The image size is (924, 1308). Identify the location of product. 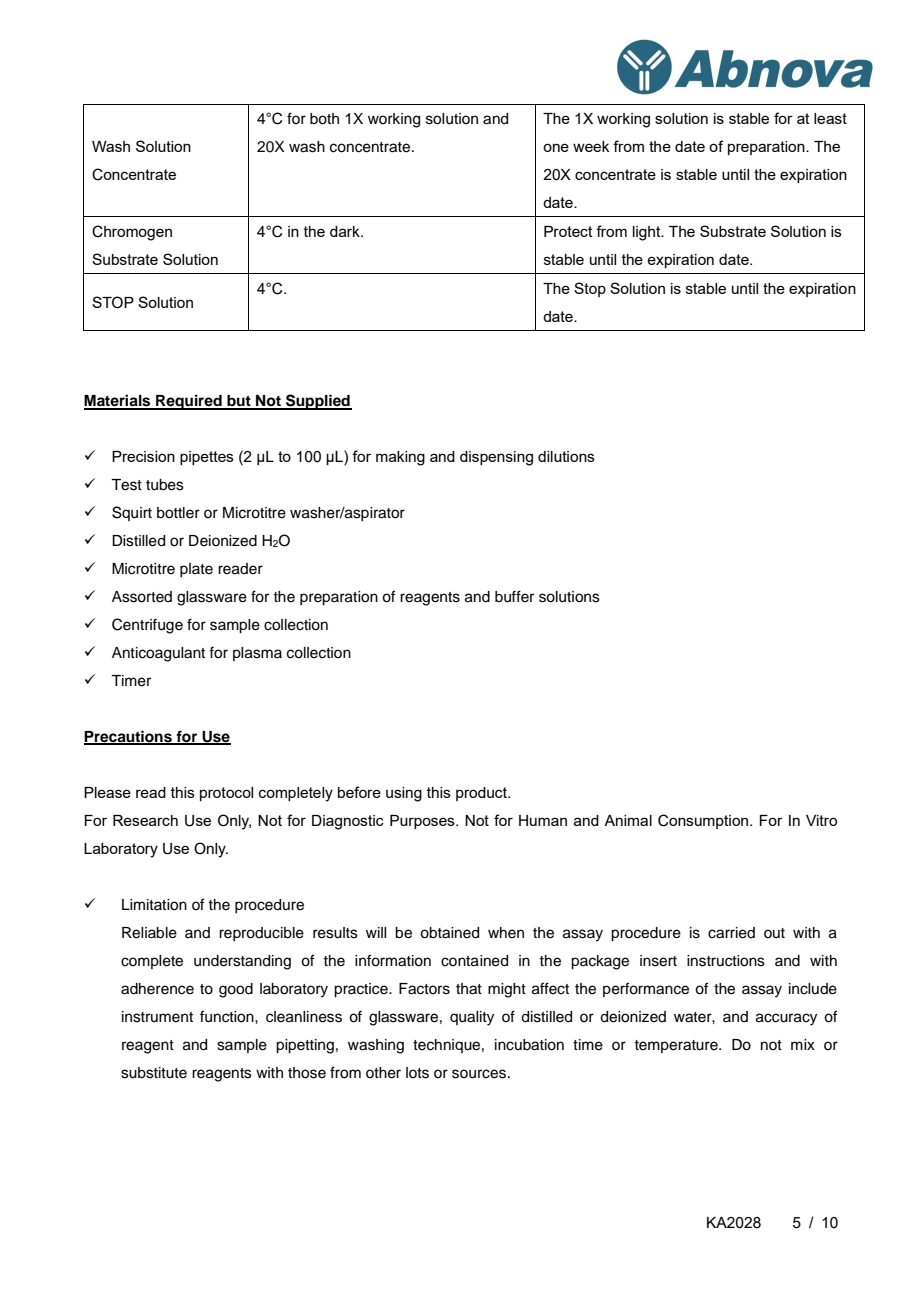
(482, 794).
